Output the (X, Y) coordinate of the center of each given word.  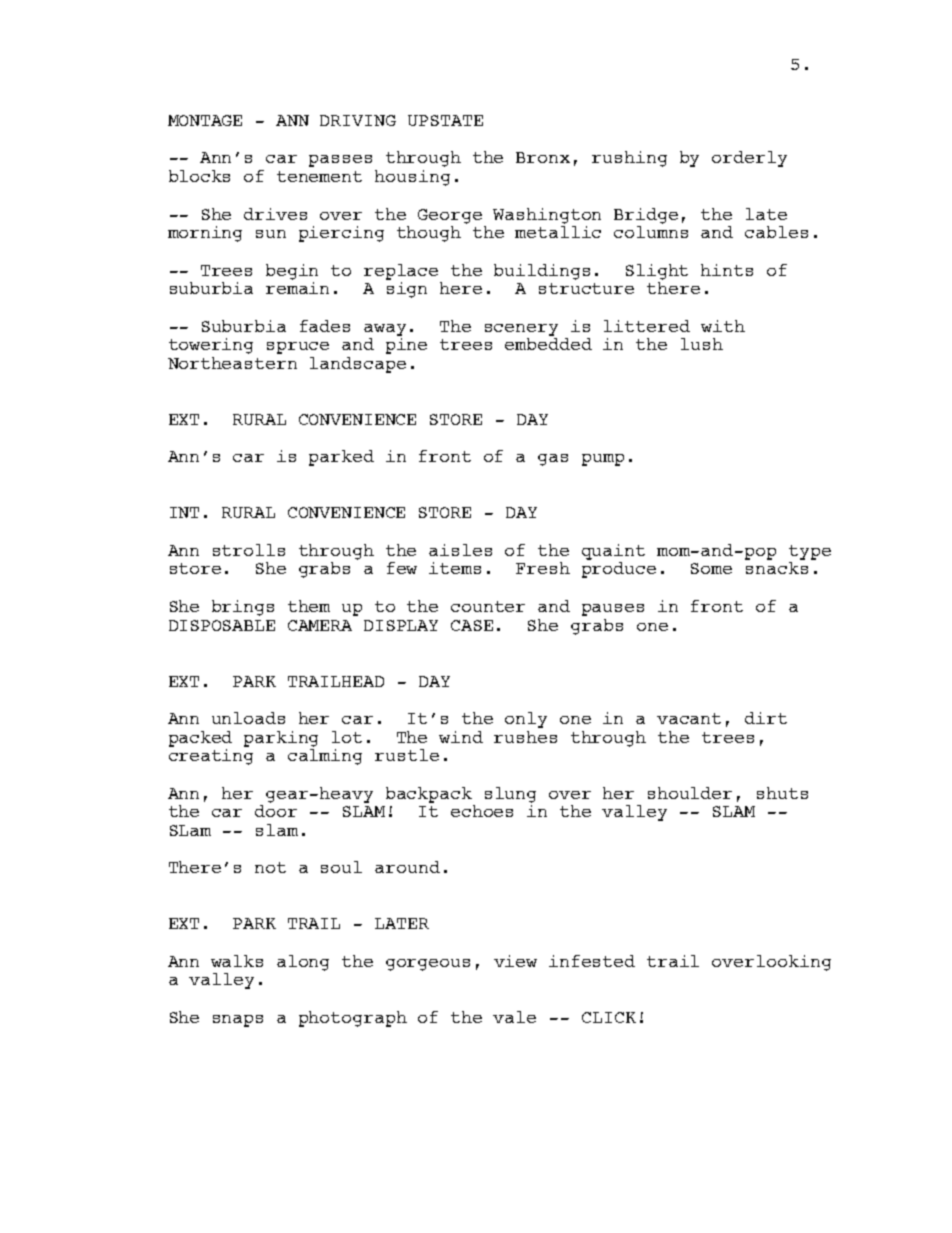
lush (702, 344)
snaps (238, 1021)
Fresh (543, 568)
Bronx (543, 157)
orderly (749, 159)
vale (514, 1017)
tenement (319, 176)
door (276, 811)
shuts (782, 793)
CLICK (609, 1017)
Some (711, 568)
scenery (521, 330)
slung (510, 795)
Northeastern (232, 363)
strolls (249, 550)
